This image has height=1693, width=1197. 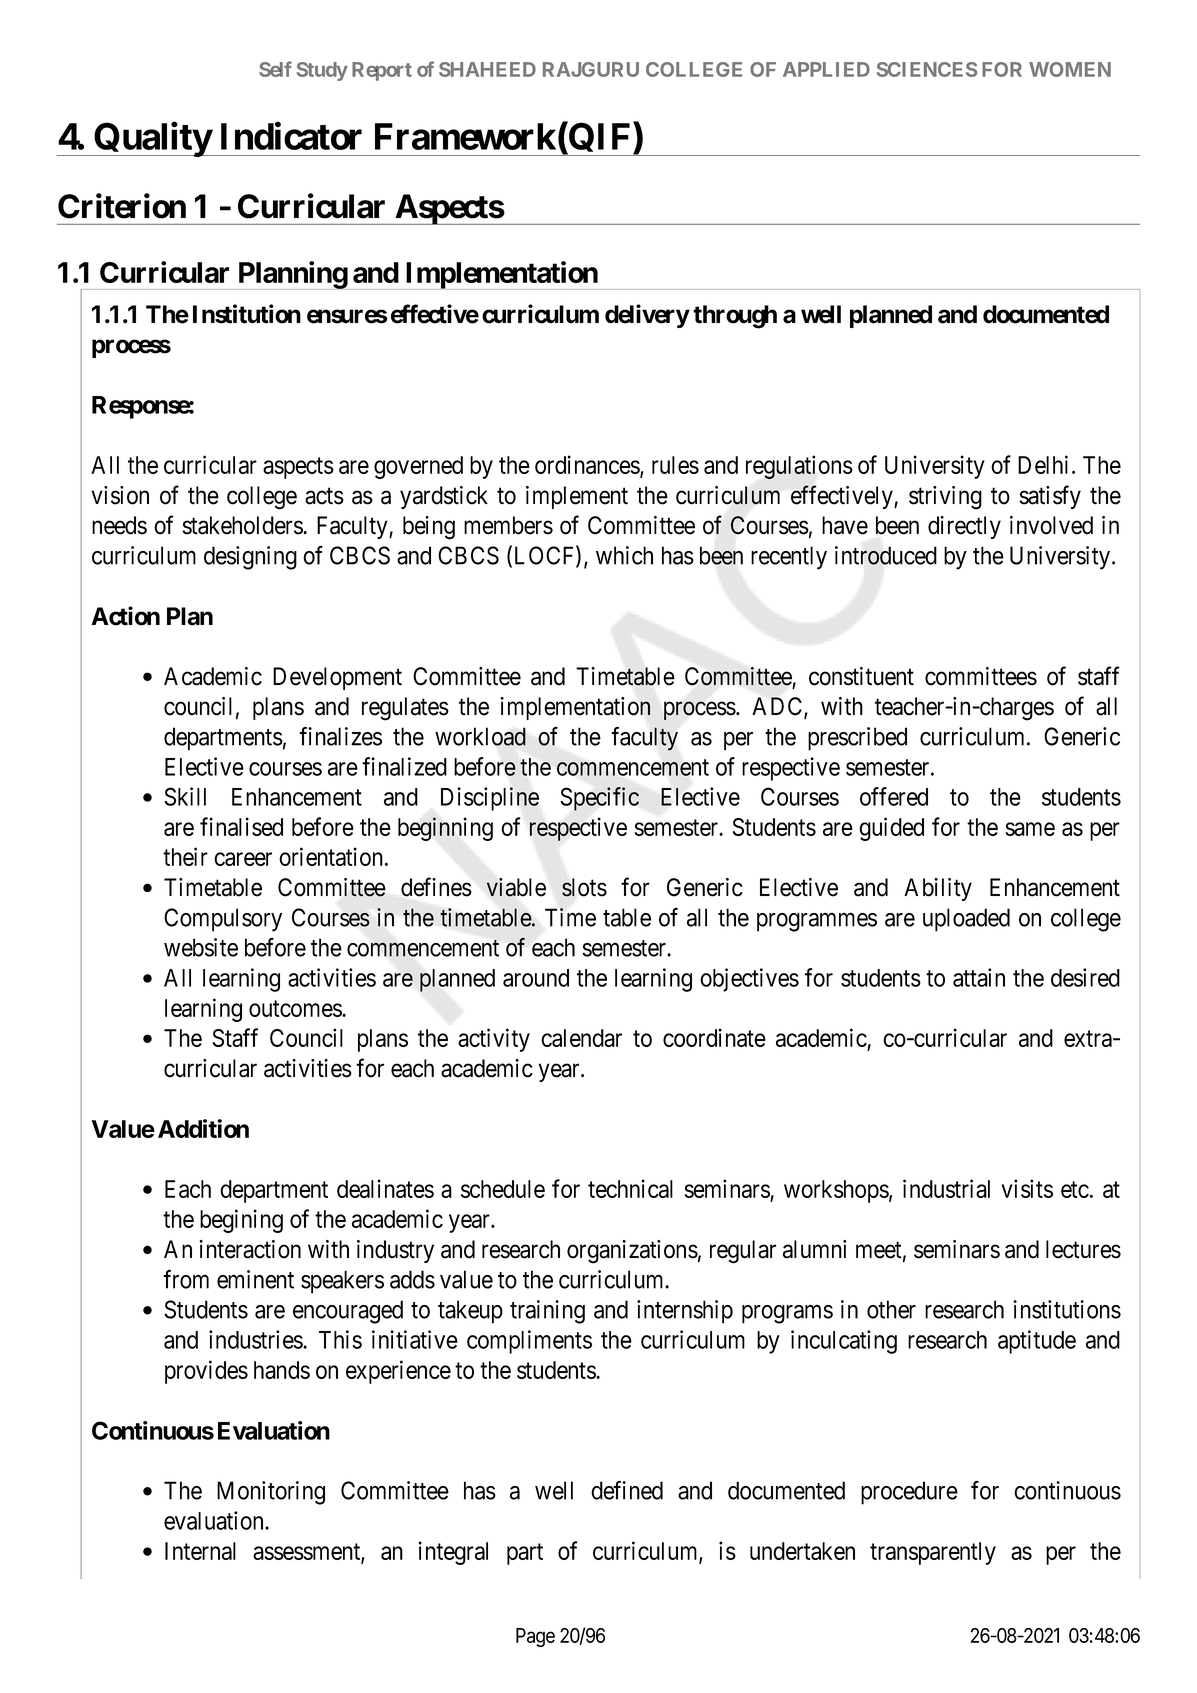 I want to click on around, so click(x=536, y=978).
